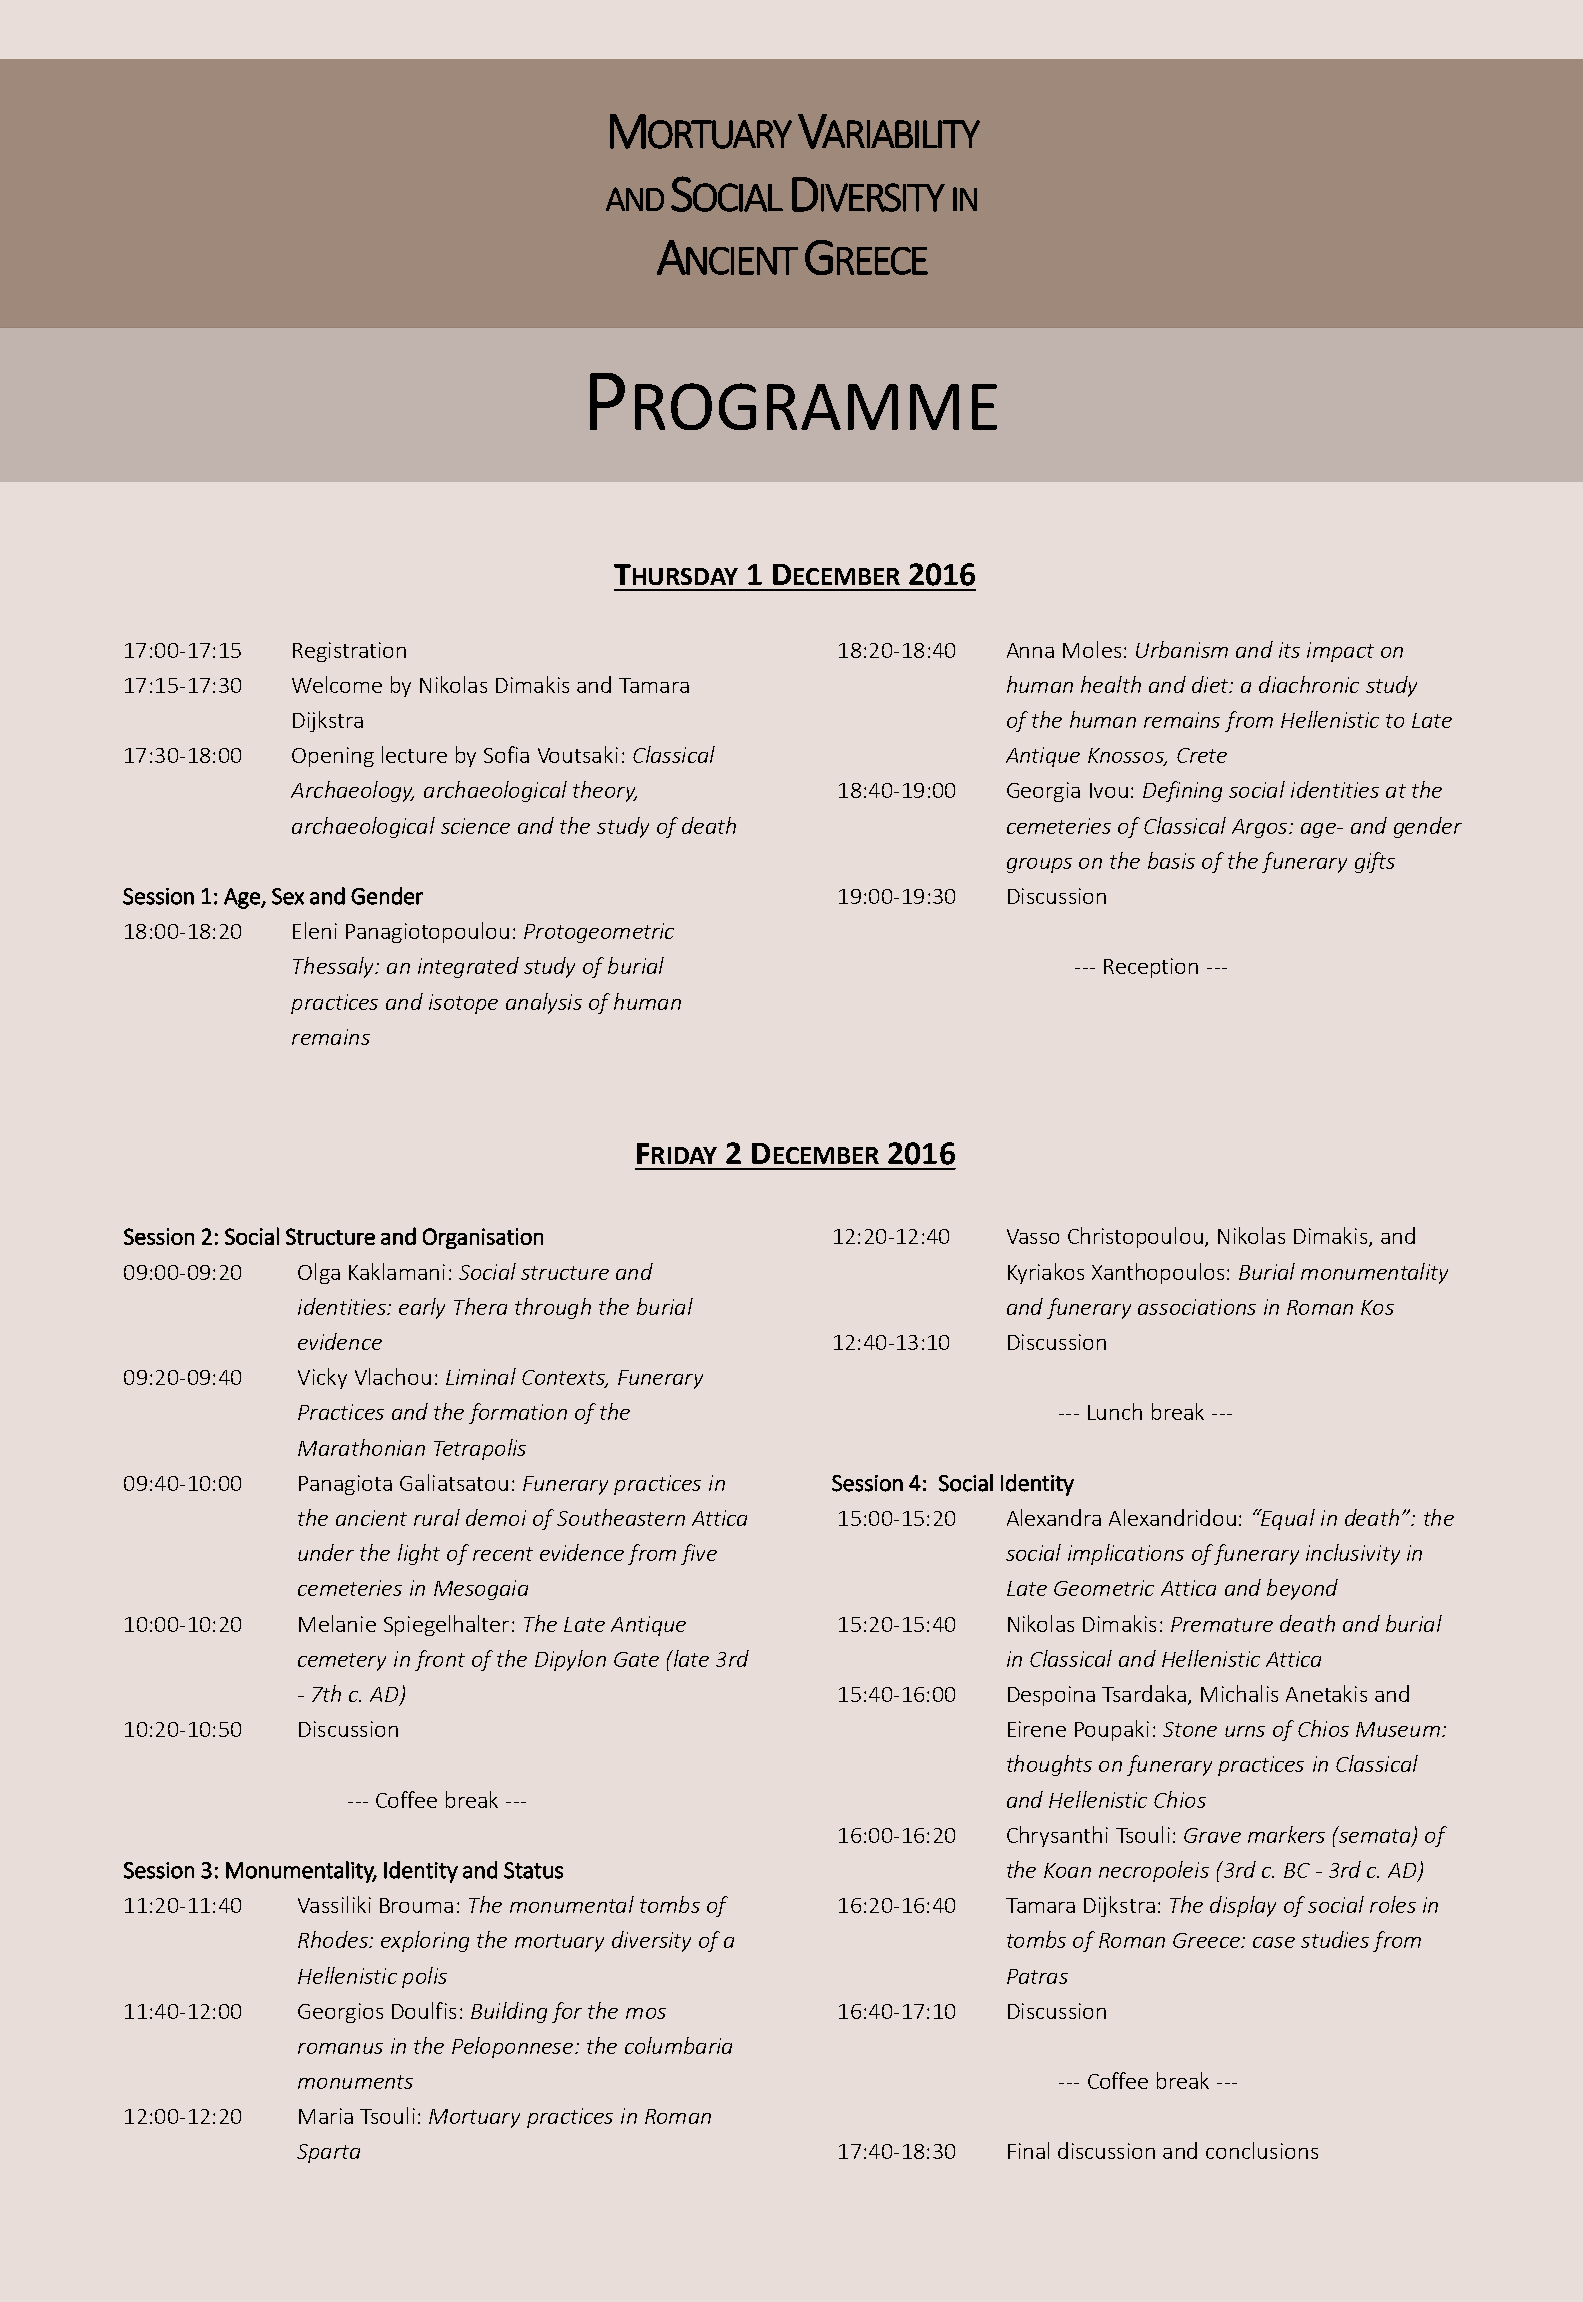 Image resolution: width=1583 pixels, height=2302 pixels. What do you see at coordinates (1222, 1624) in the screenshot?
I see `Premature` at bounding box center [1222, 1624].
